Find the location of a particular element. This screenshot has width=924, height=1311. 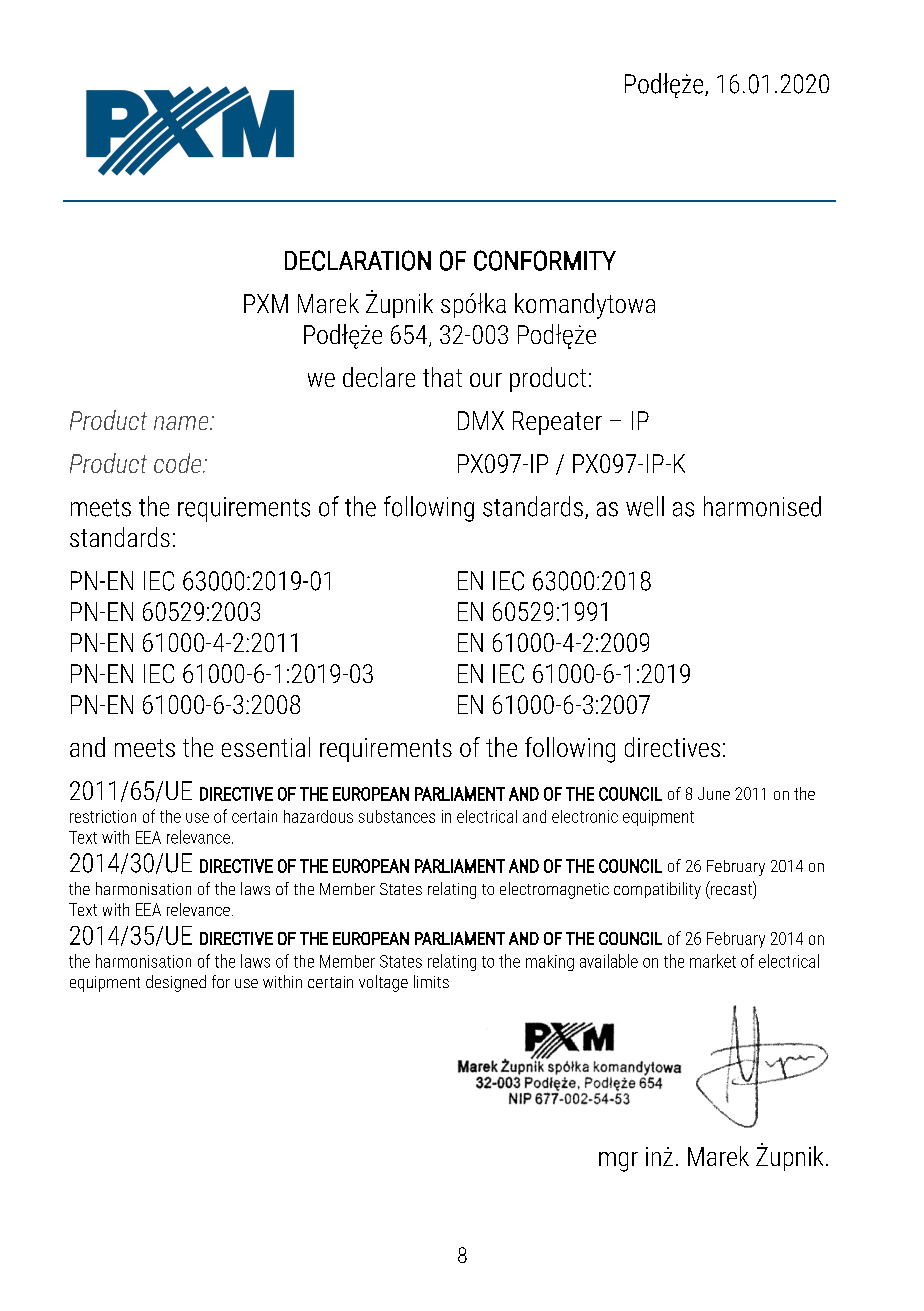

designed is located at coordinates (176, 983).
